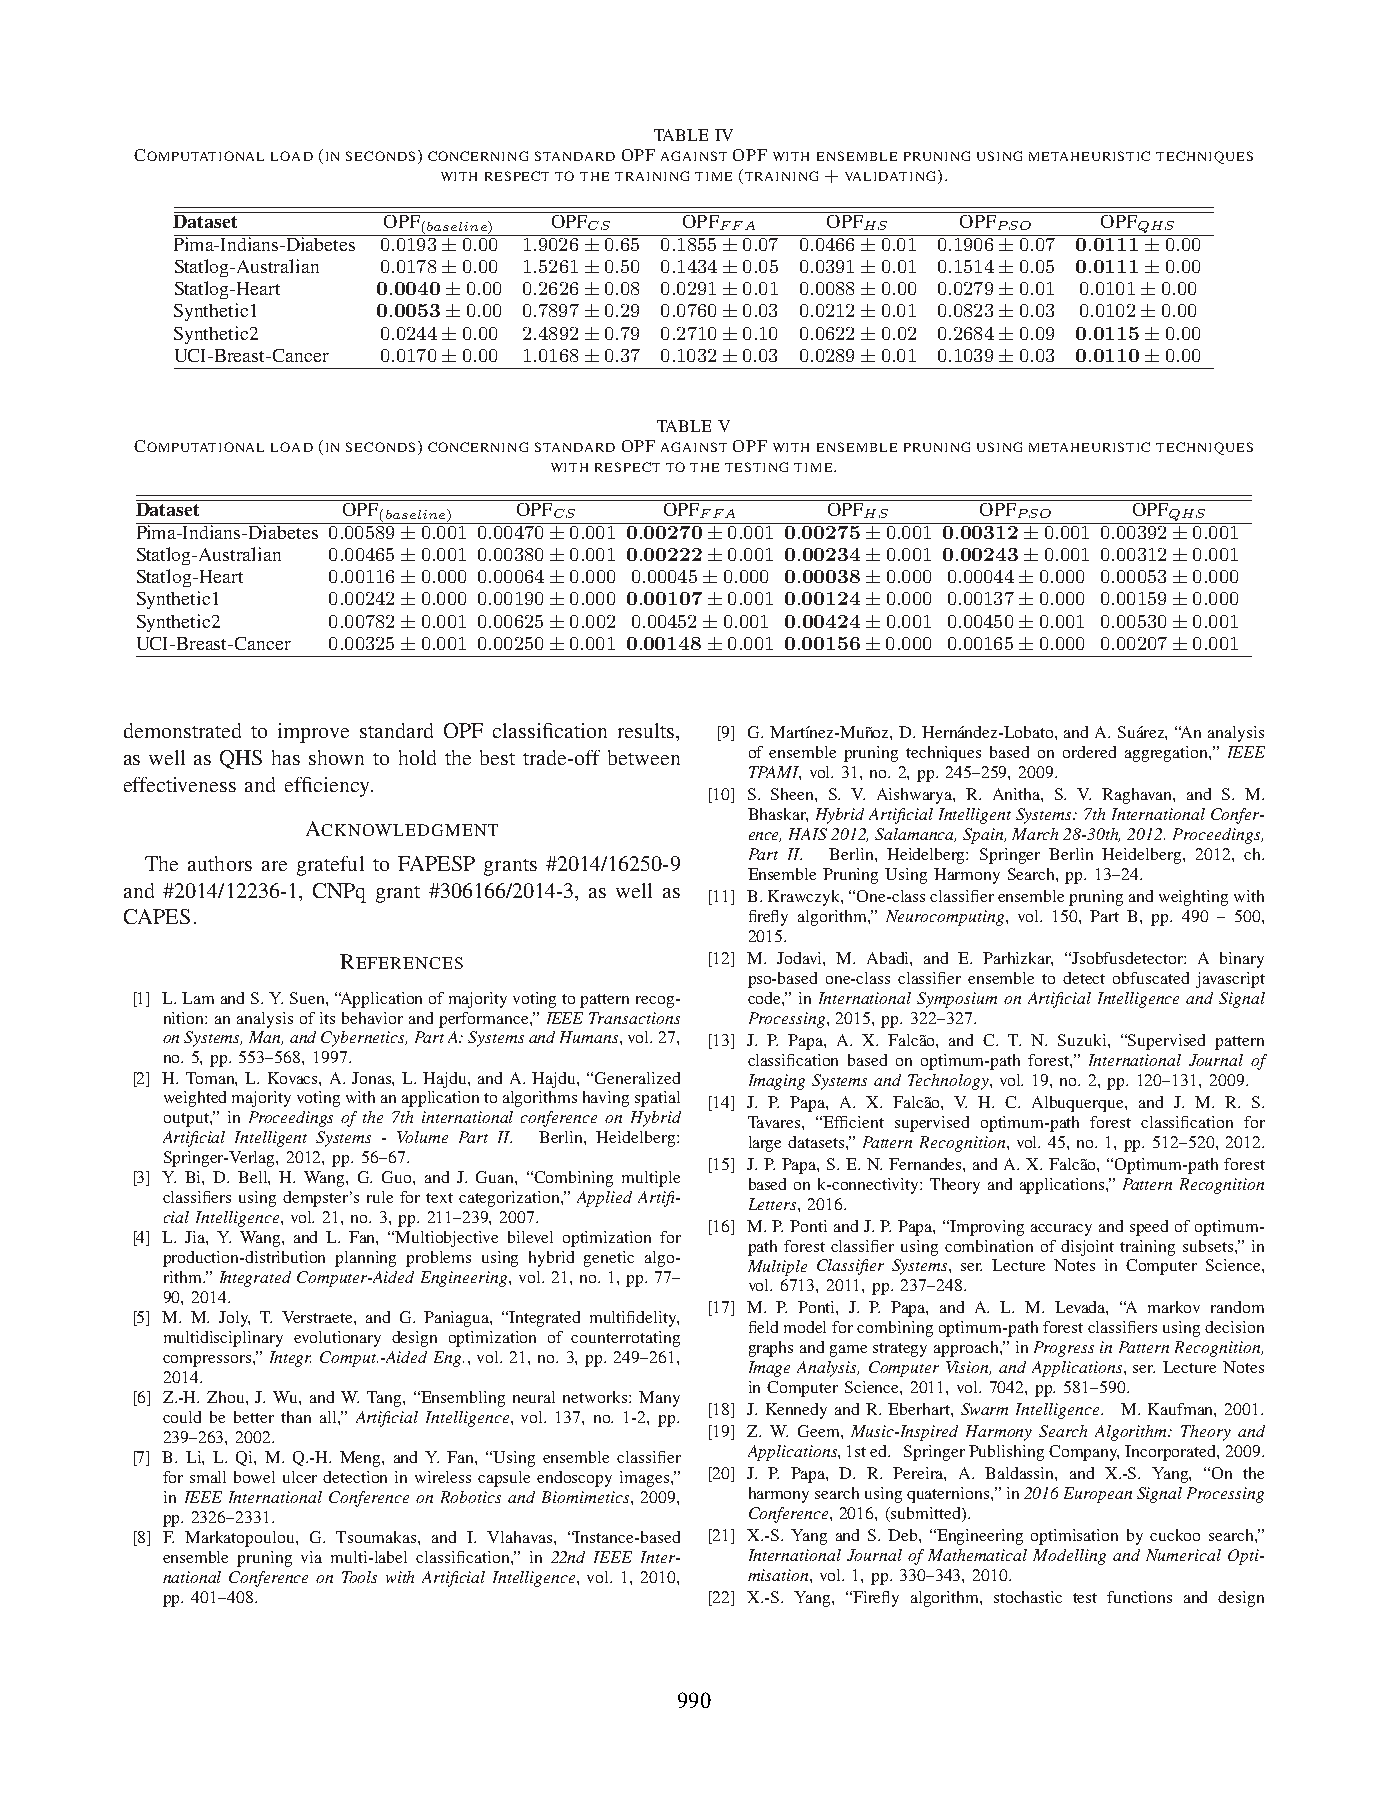 This screenshot has width=1388, height=1797. What do you see at coordinates (311, 1557) in the screenshot?
I see `via` at bounding box center [311, 1557].
